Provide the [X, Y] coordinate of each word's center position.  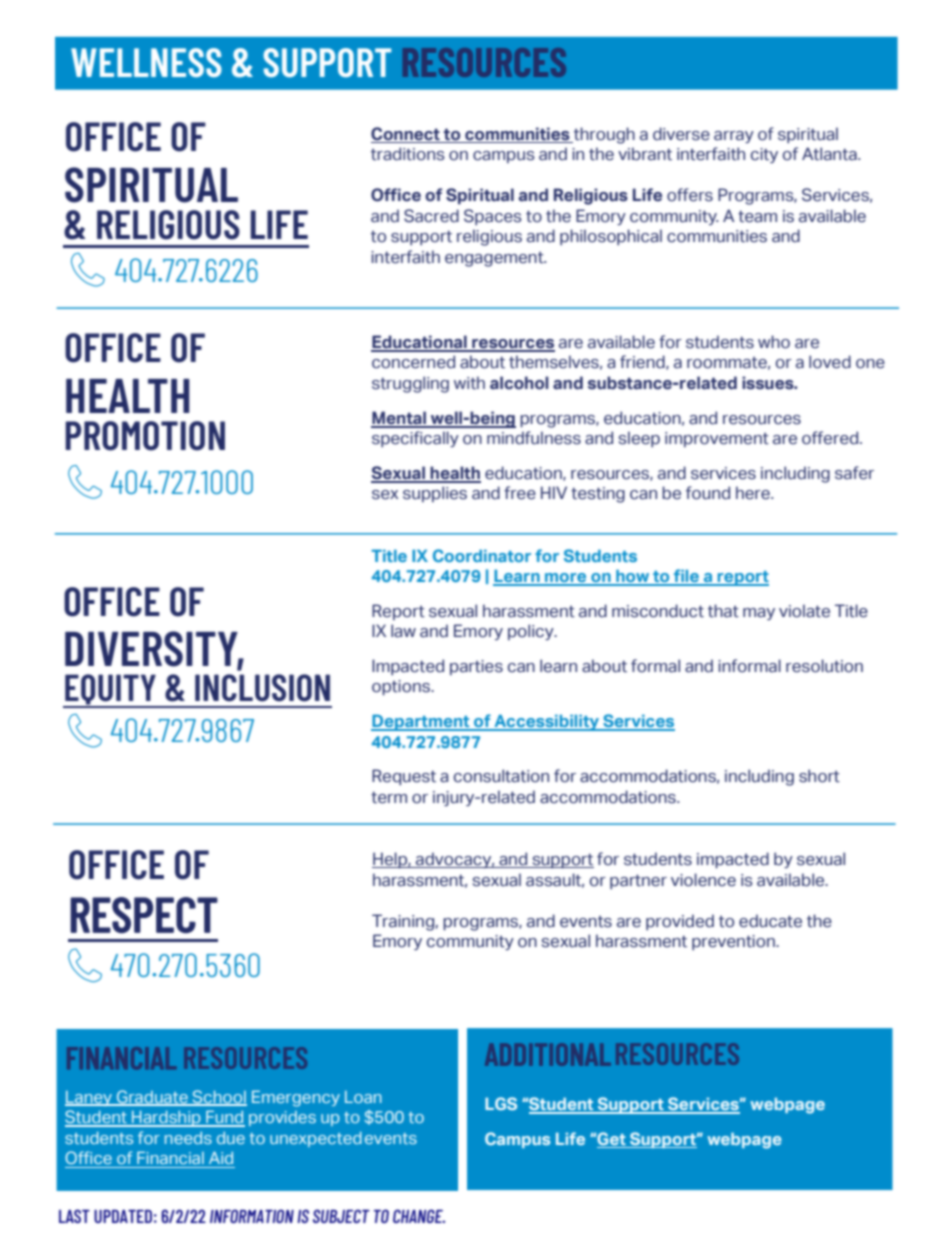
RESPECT [144, 915]
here [754, 493]
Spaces [493, 217]
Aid [221, 1158]
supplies [435, 494]
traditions [408, 154]
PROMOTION [145, 436]
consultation [501, 776]
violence [703, 880]
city [764, 155]
